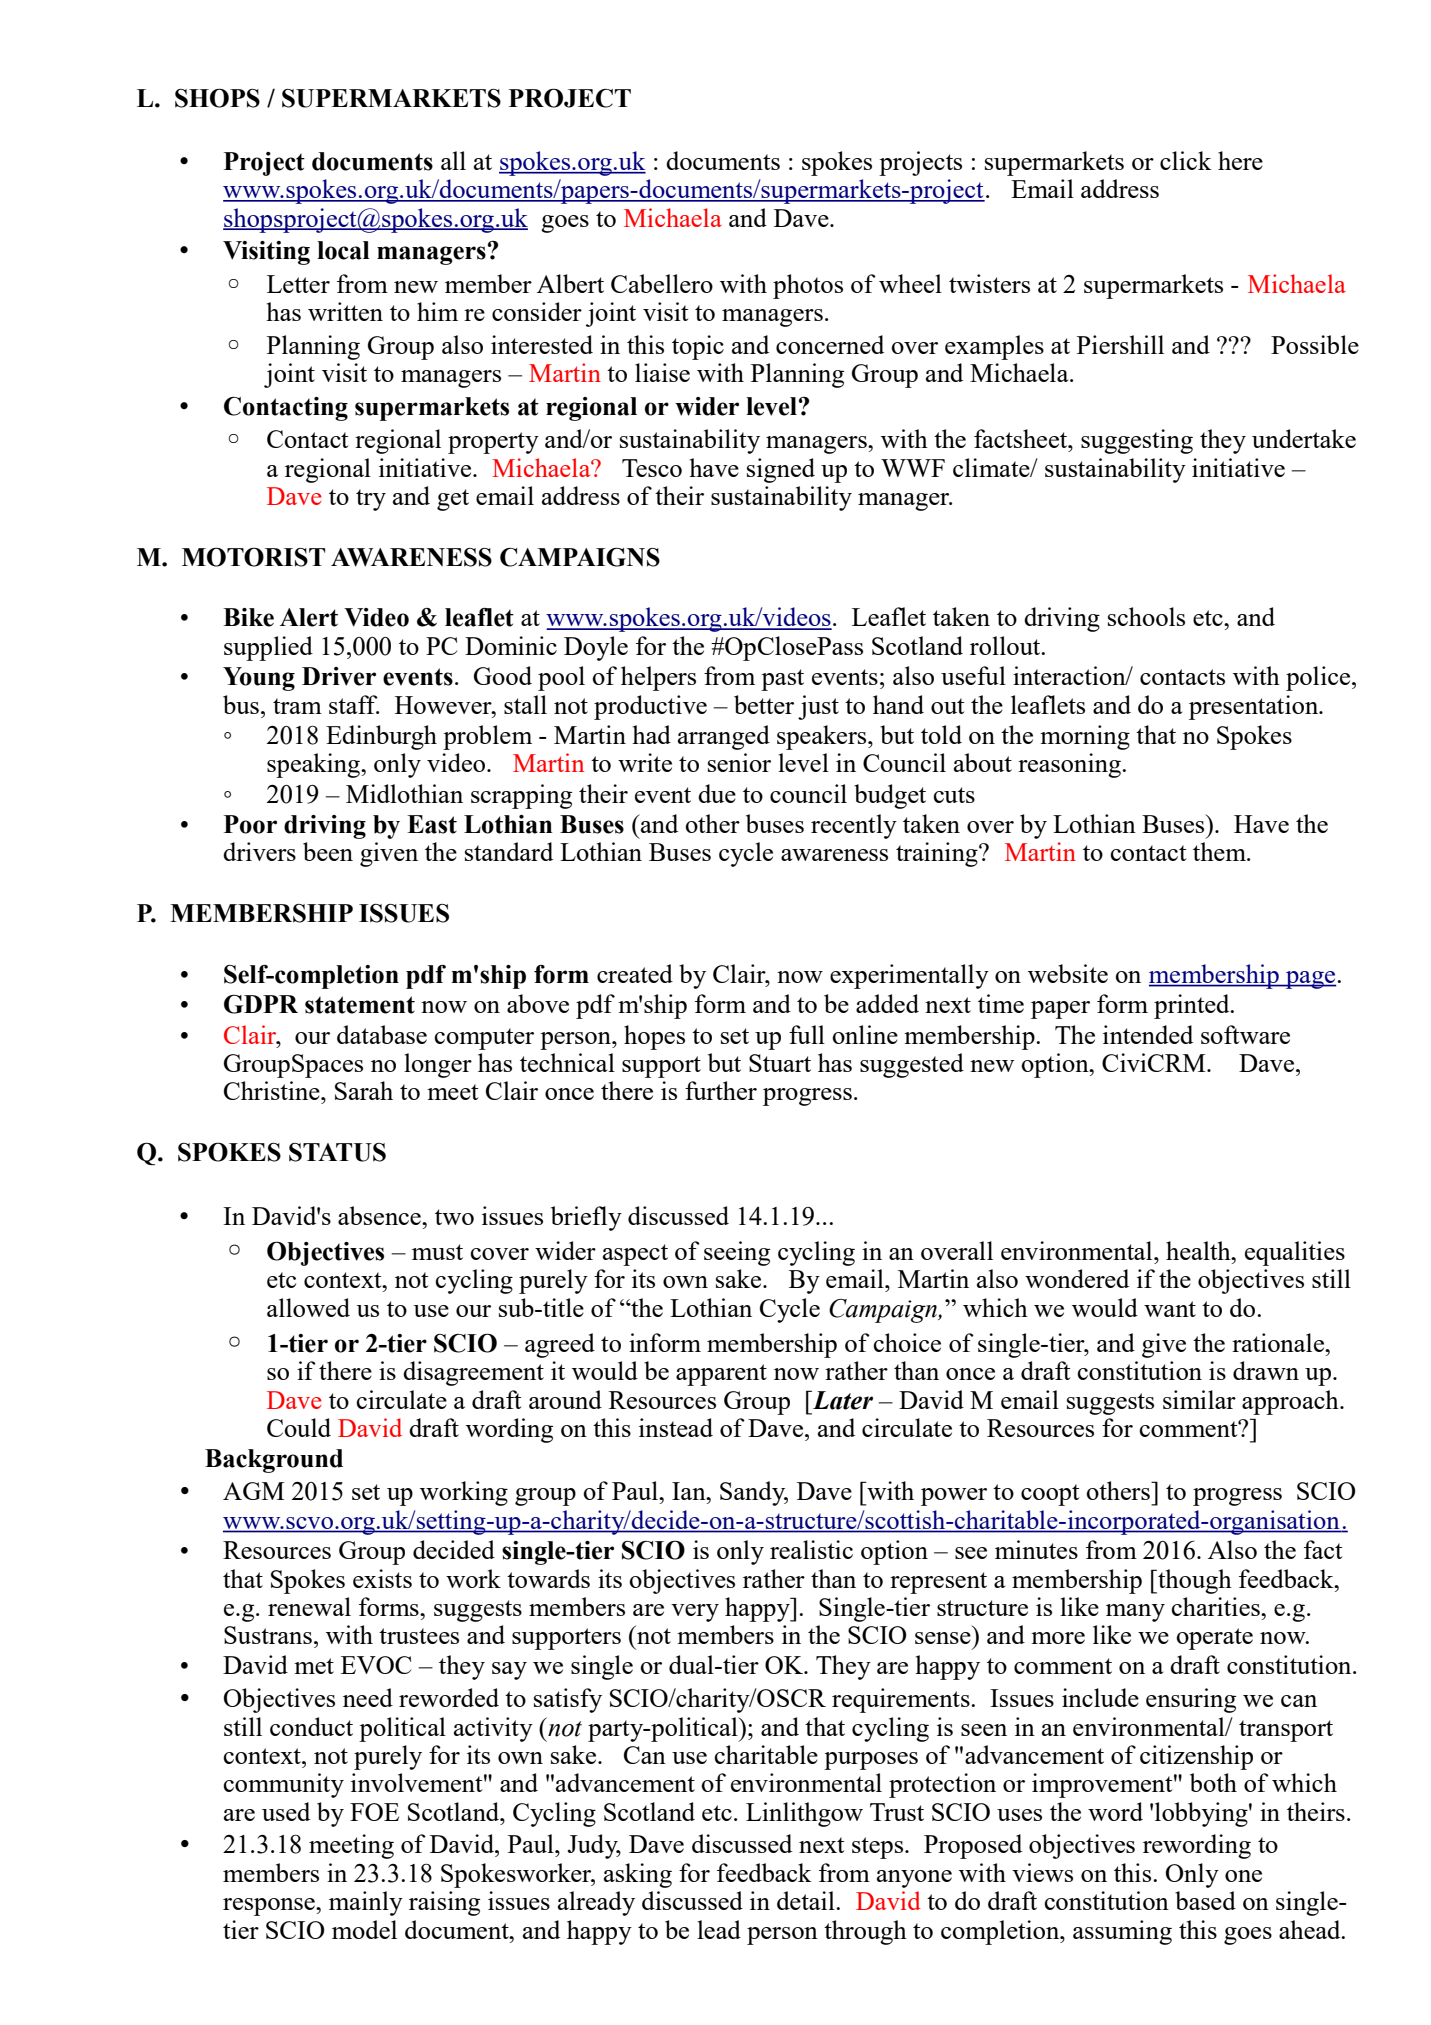 Image resolution: width=1431 pixels, height=2025 pixels. Describe the element at coordinates (1255, 707) in the screenshot. I see `presentation` at that location.
